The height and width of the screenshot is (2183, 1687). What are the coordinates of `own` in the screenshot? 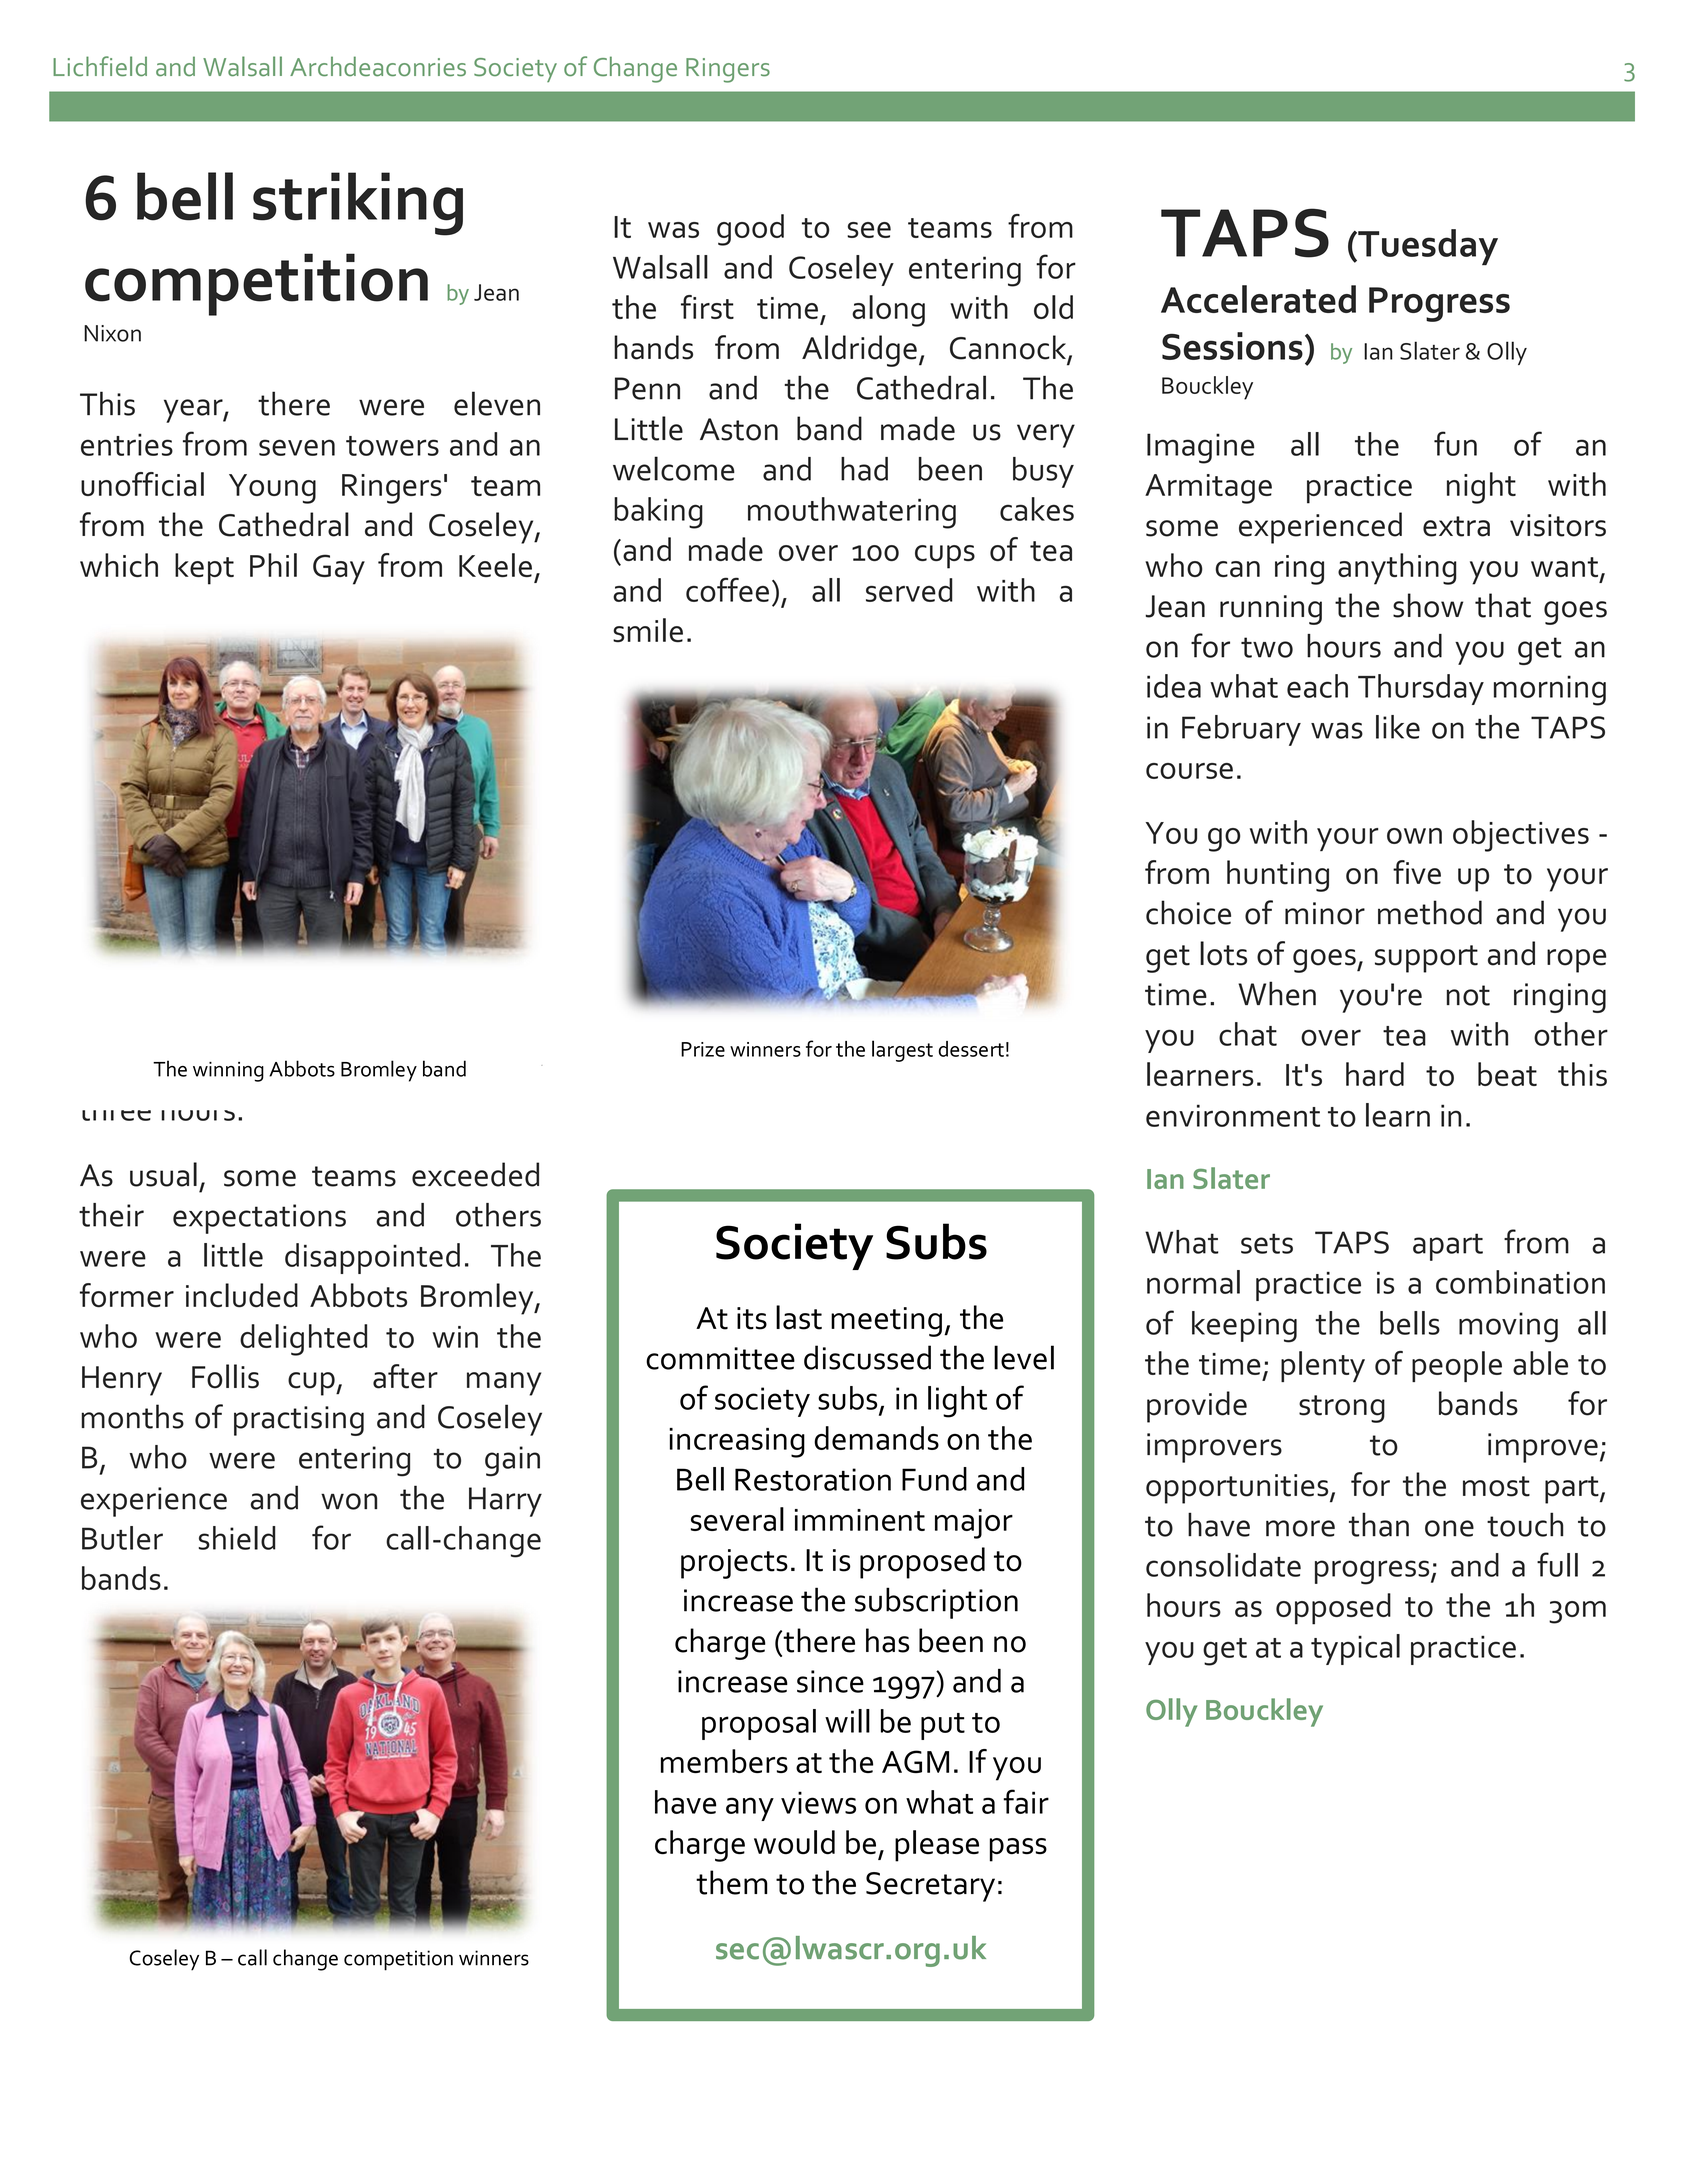 It's located at (1414, 836).
